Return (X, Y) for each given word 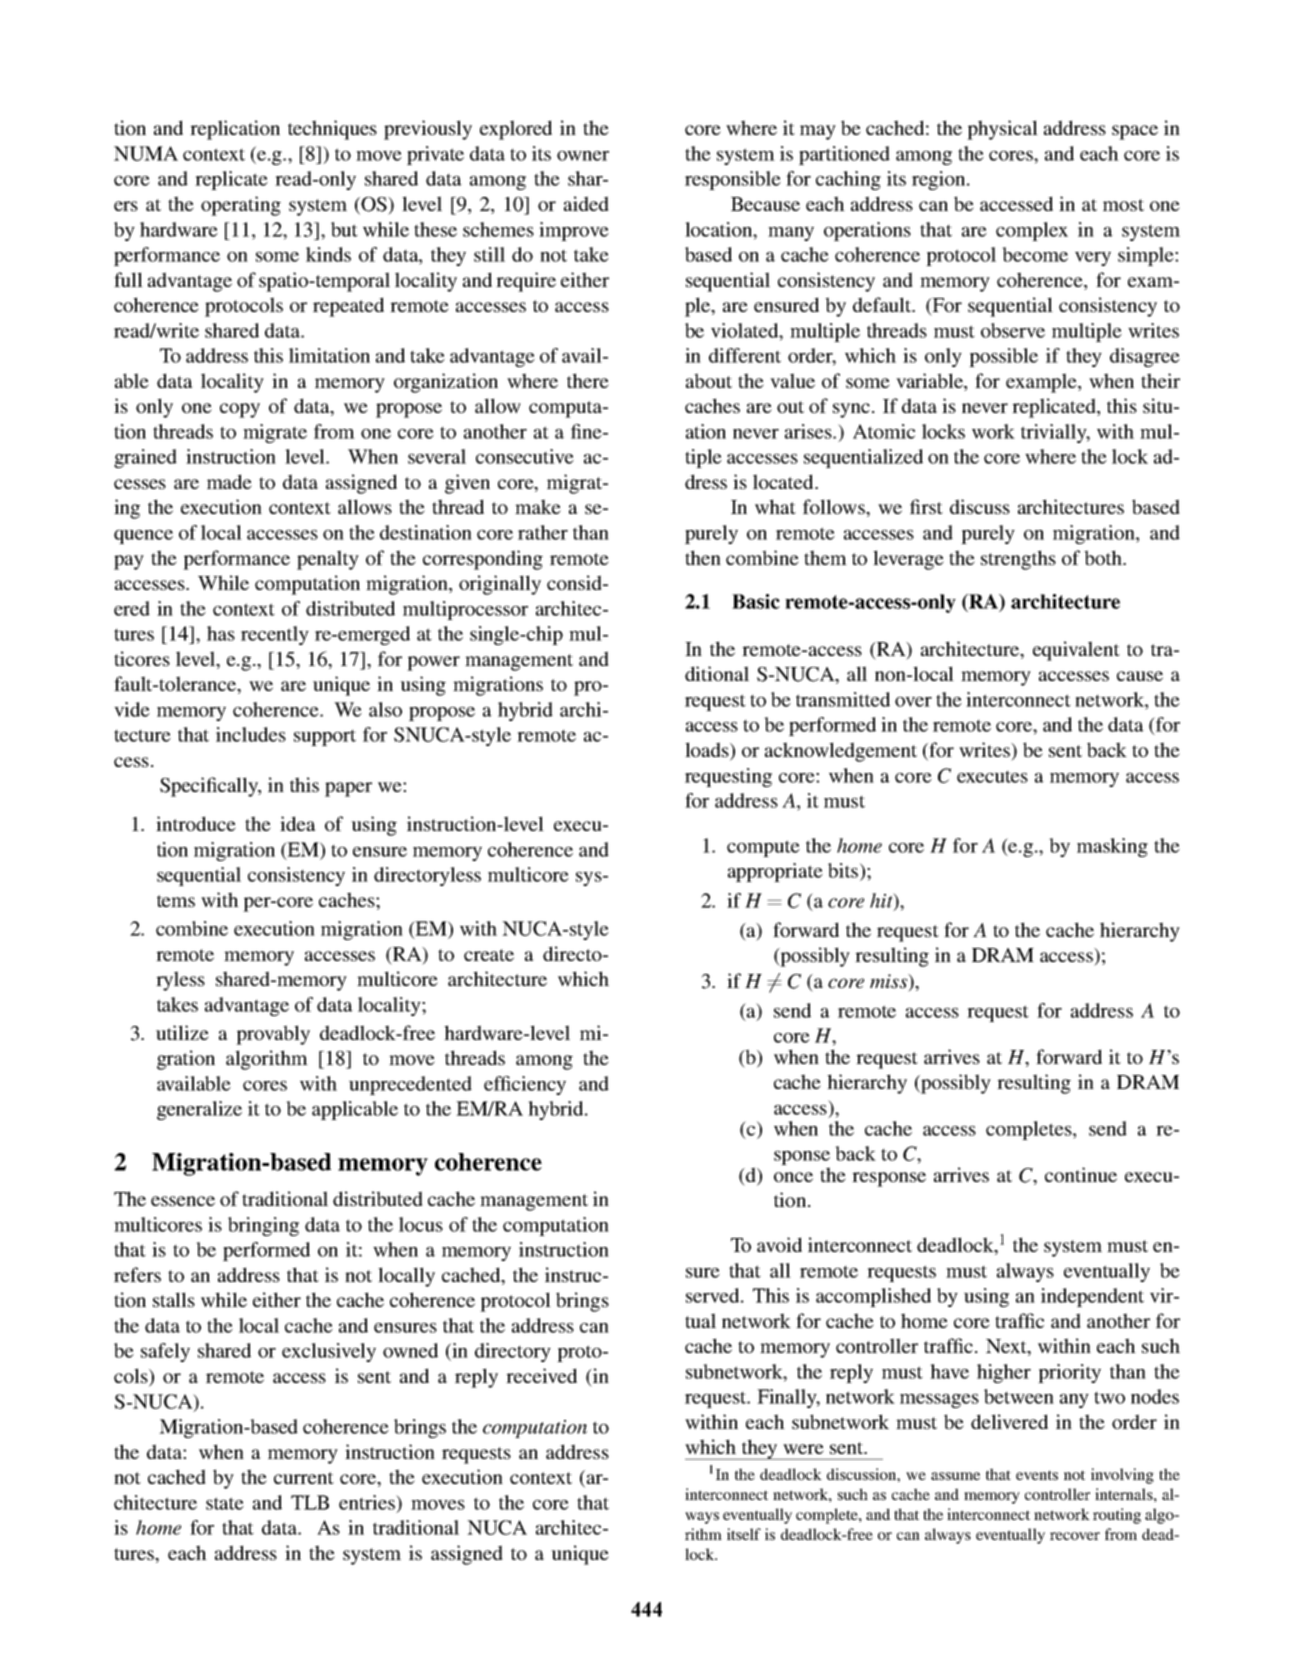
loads (708, 751)
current (304, 1478)
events (1037, 1475)
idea (298, 823)
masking (1112, 847)
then (703, 557)
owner (583, 156)
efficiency (525, 1085)
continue (1081, 1174)
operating (241, 206)
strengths (1018, 560)
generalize (199, 1110)
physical (1002, 130)
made (229, 481)
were (803, 1449)
